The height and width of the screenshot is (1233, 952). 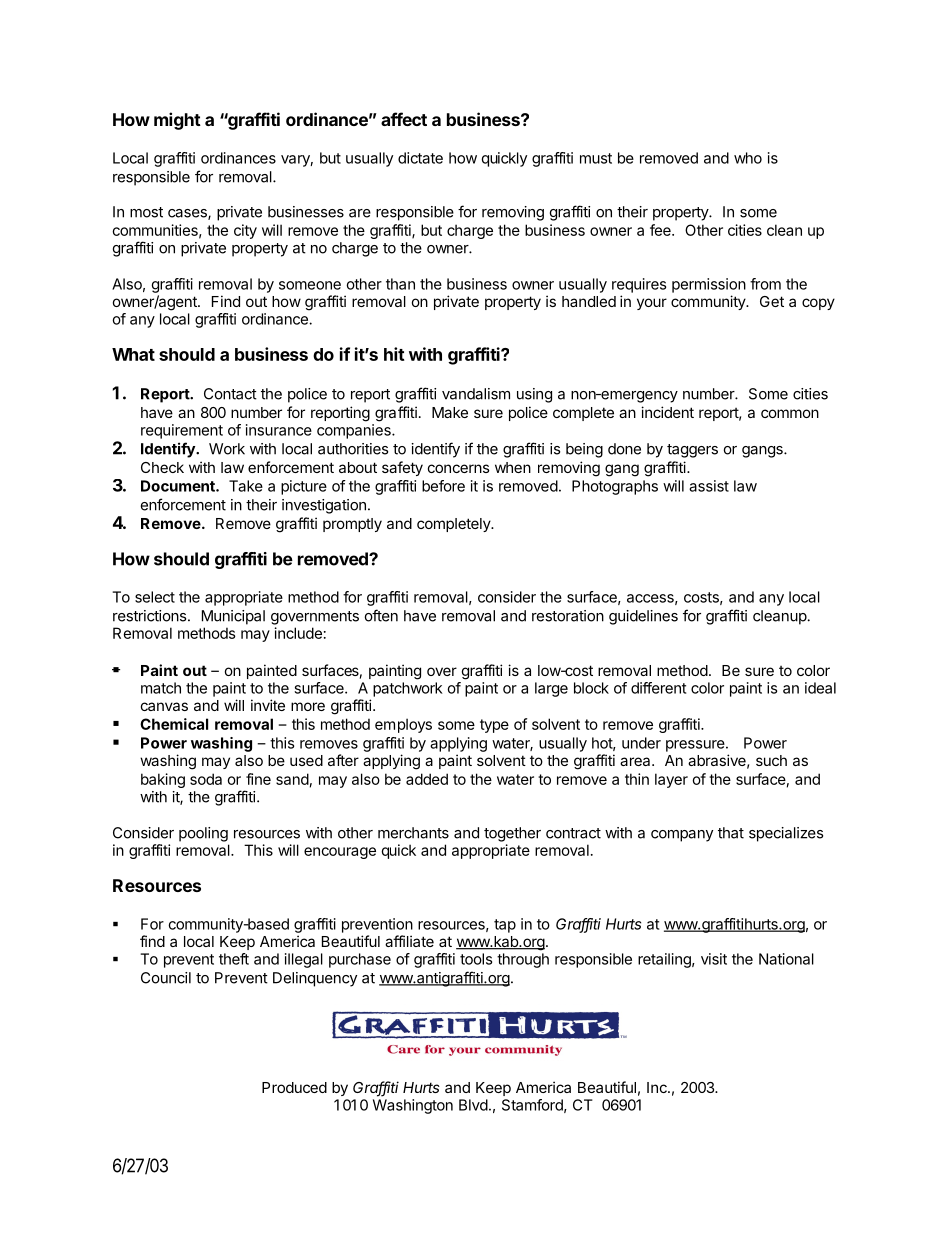 I want to click on added, so click(x=427, y=779).
